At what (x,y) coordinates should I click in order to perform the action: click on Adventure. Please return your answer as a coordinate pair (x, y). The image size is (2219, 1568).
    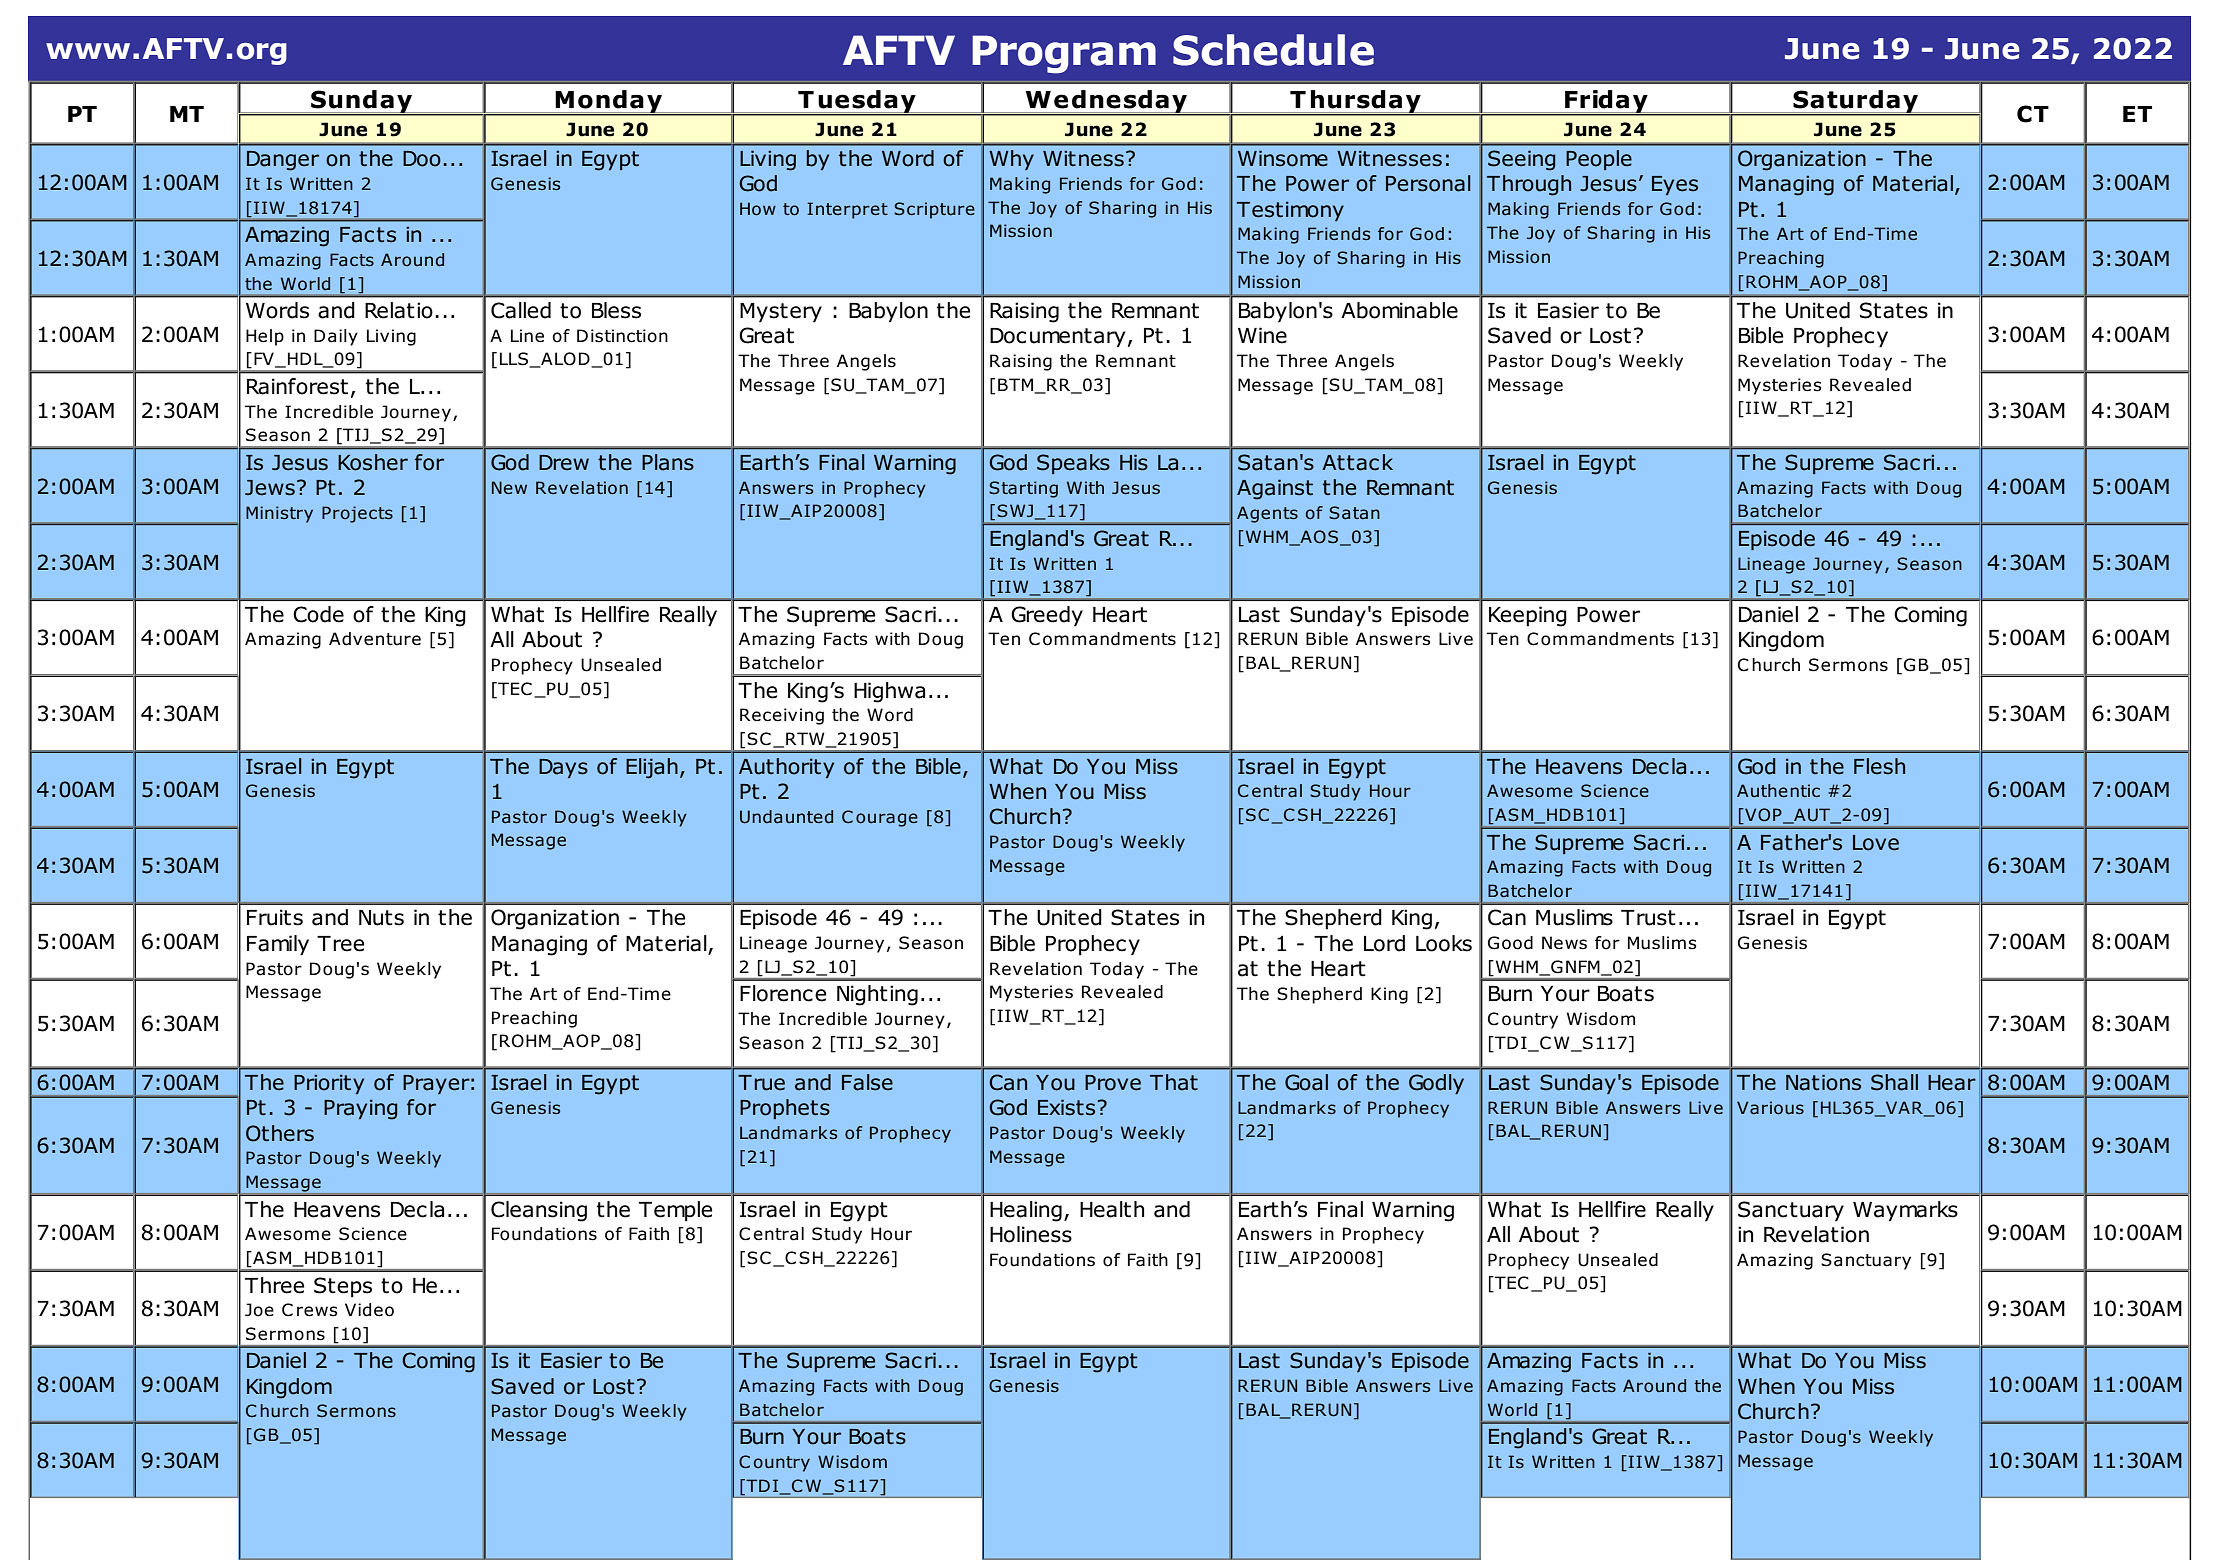
    Looking at the image, I should click on (375, 639).
